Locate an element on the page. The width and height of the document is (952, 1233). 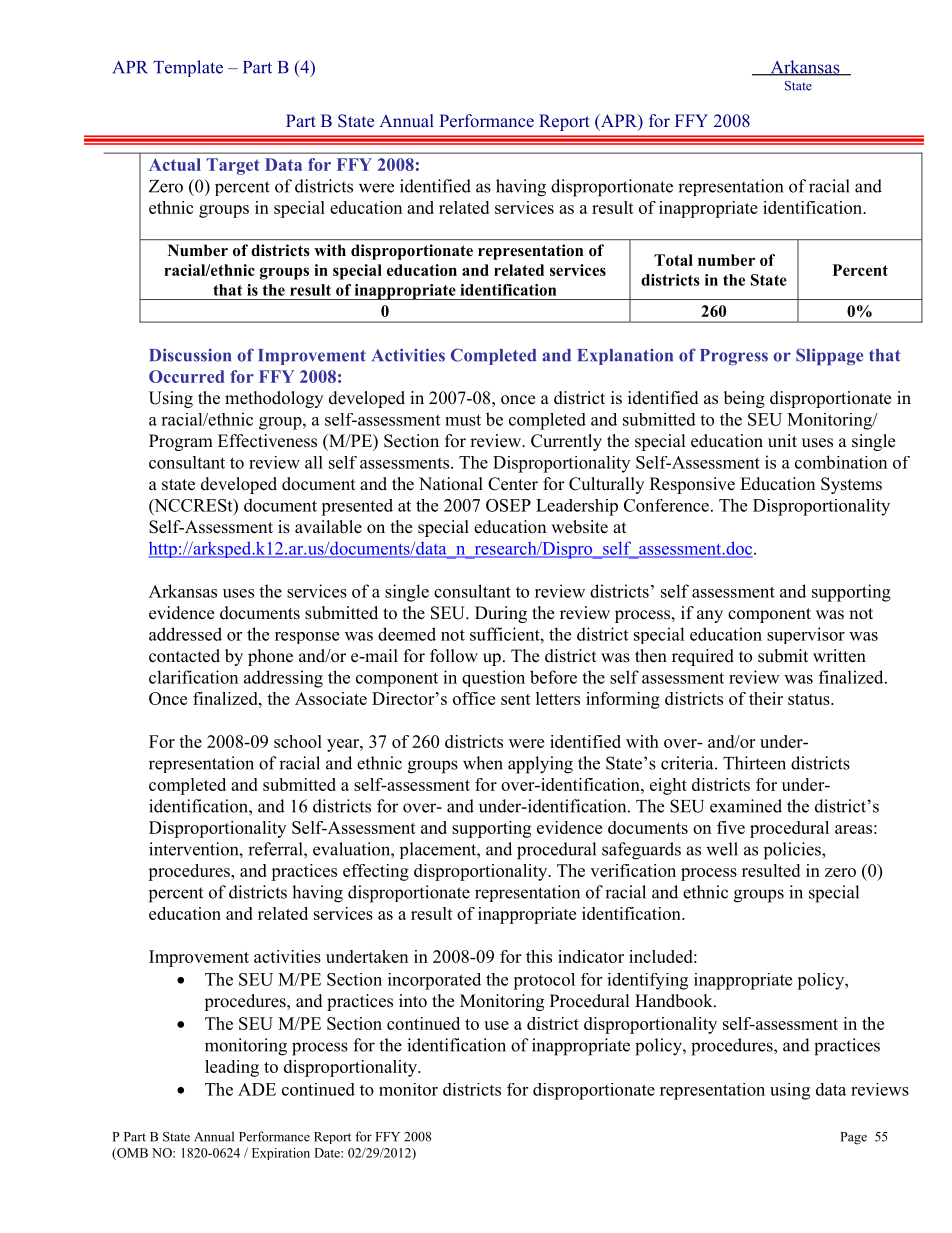
Total is located at coordinates (673, 260).
